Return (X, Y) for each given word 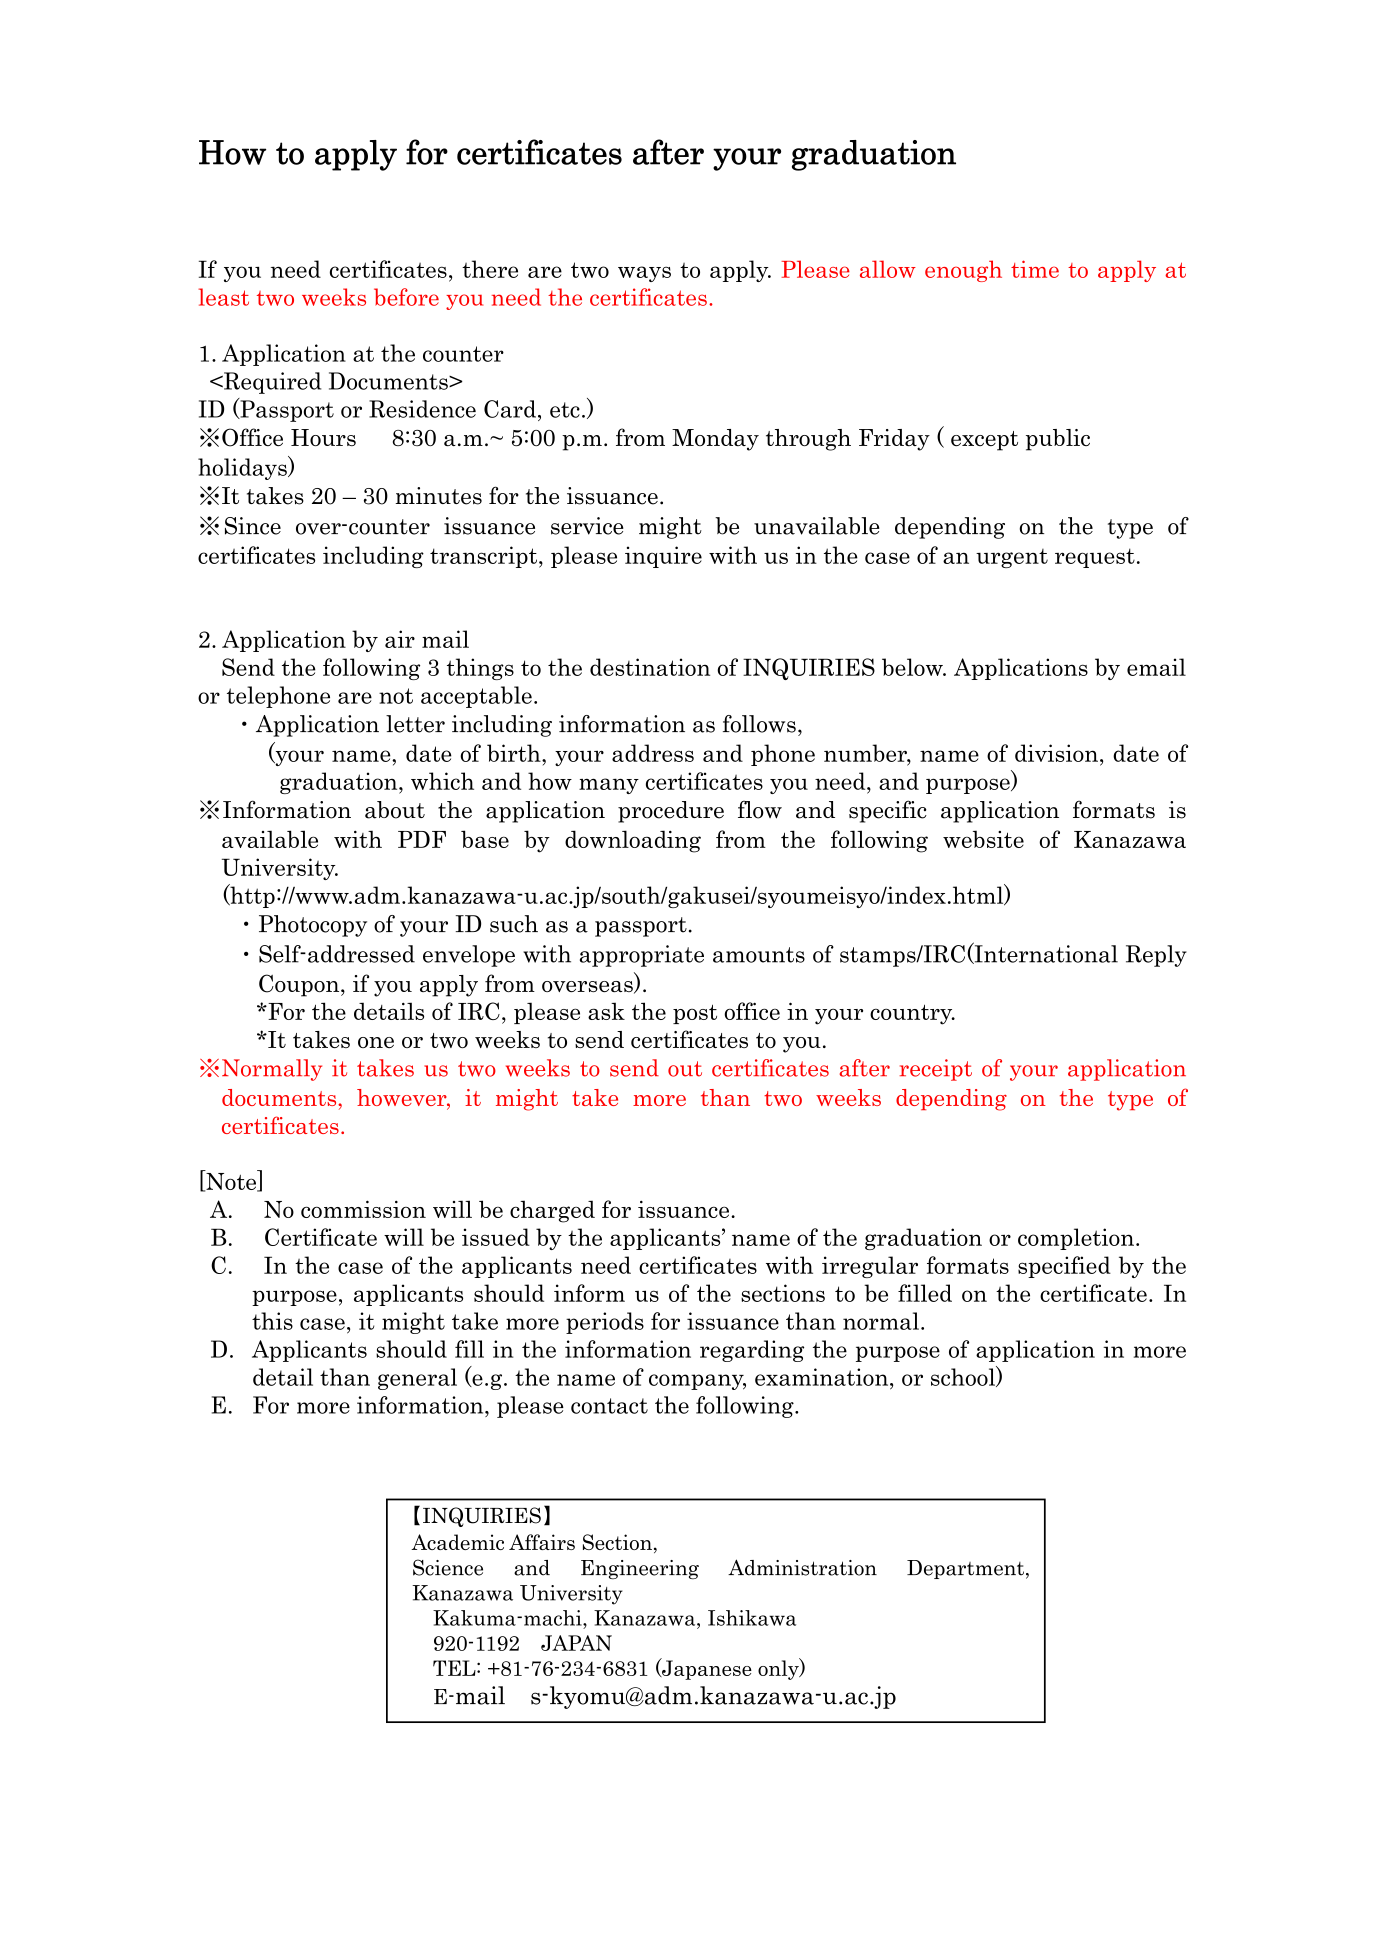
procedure (671, 812)
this (272, 1321)
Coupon (300, 985)
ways (644, 274)
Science (448, 1567)
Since (253, 526)
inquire (663, 557)
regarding (752, 1351)
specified (1064, 1267)
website (983, 839)
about (395, 810)
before (406, 297)
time (1035, 269)
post (695, 1014)
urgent (1012, 558)
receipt (936, 1070)
